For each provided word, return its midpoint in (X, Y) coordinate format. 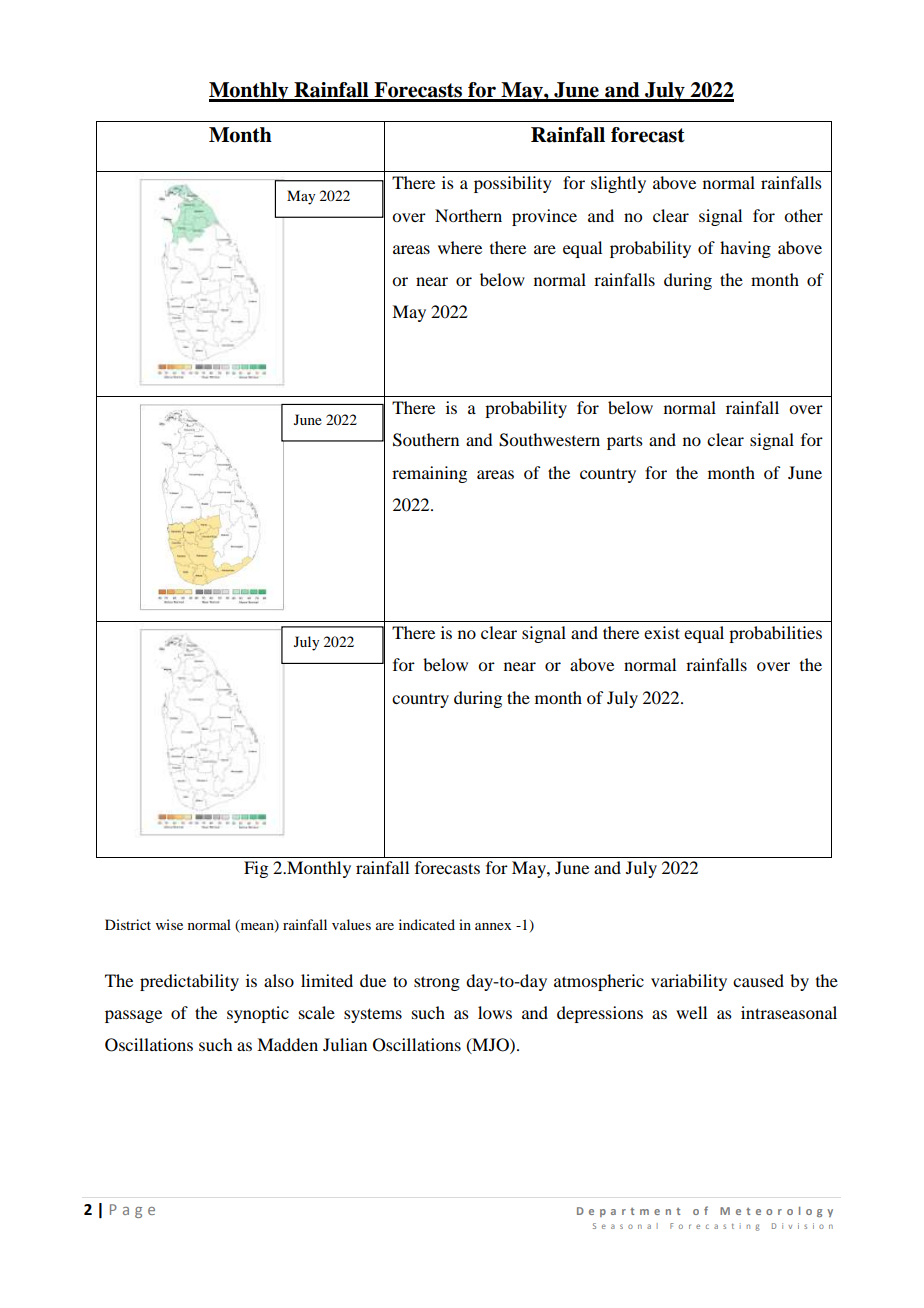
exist (662, 632)
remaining (429, 474)
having (745, 249)
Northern (468, 215)
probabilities (775, 634)
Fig (256, 869)
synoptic (258, 1014)
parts (625, 443)
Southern (426, 440)
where (460, 247)
